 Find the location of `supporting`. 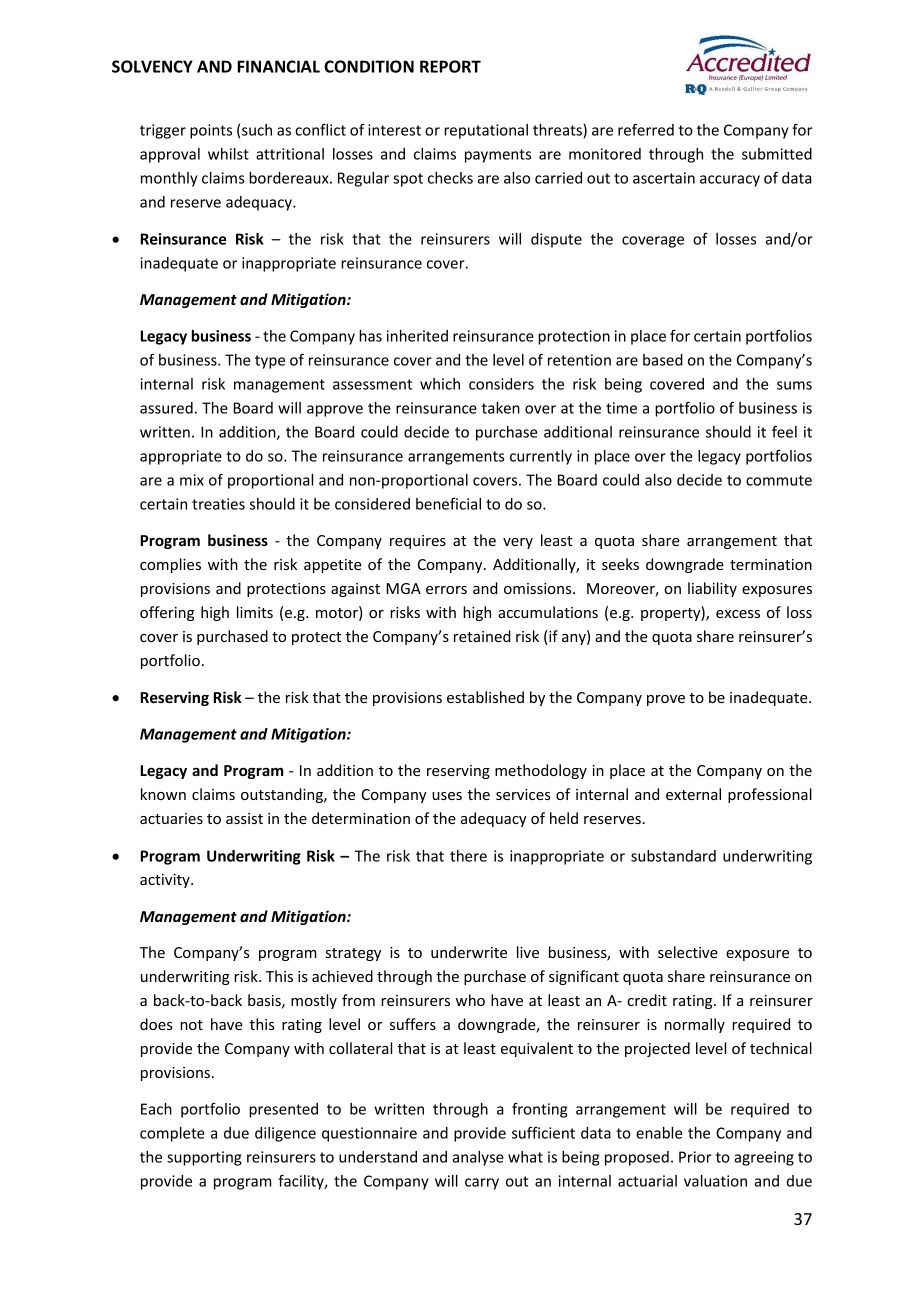

supporting is located at coordinates (204, 1158).
